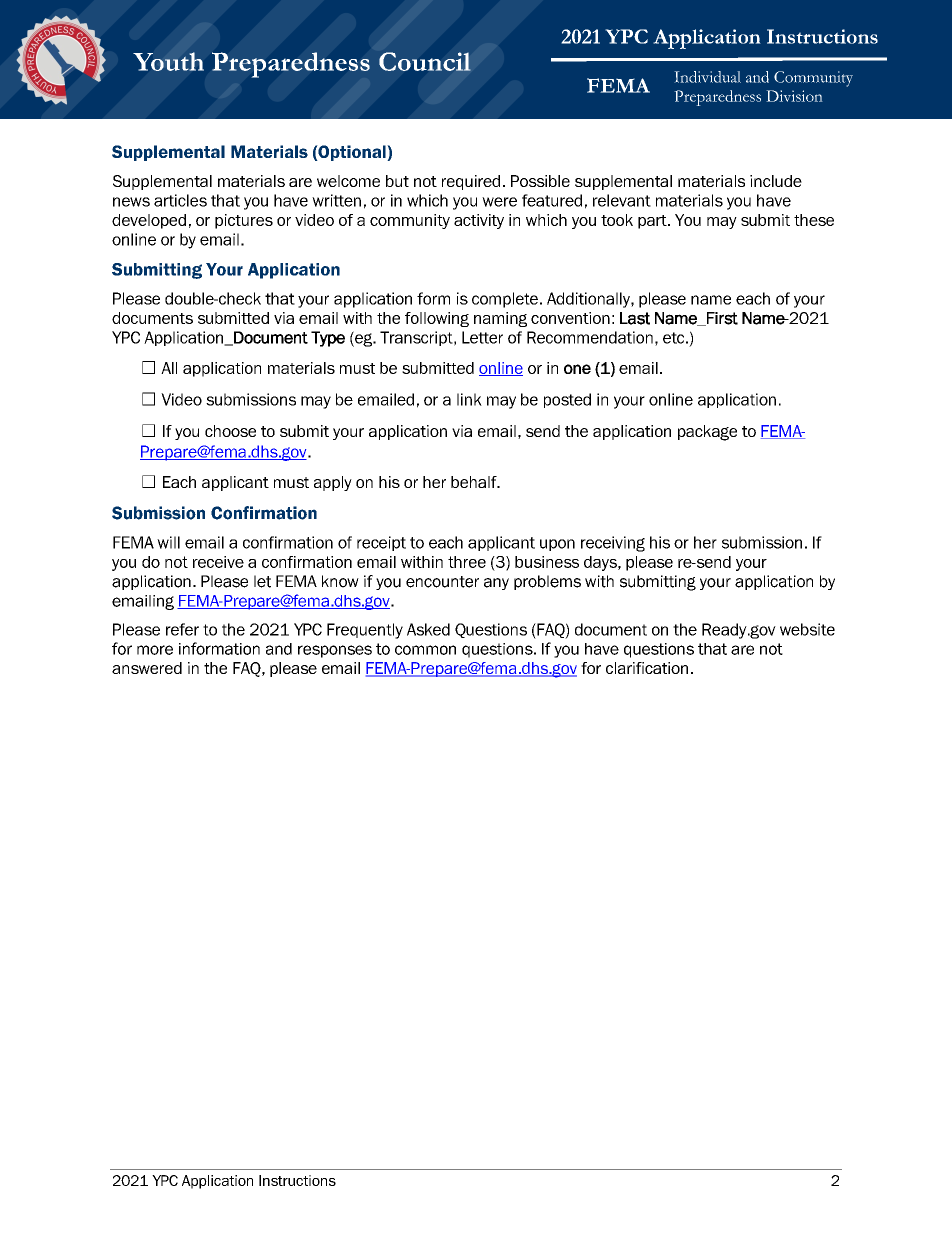 This image has width=952, height=1233. I want to click on three, so click(467, 562).
